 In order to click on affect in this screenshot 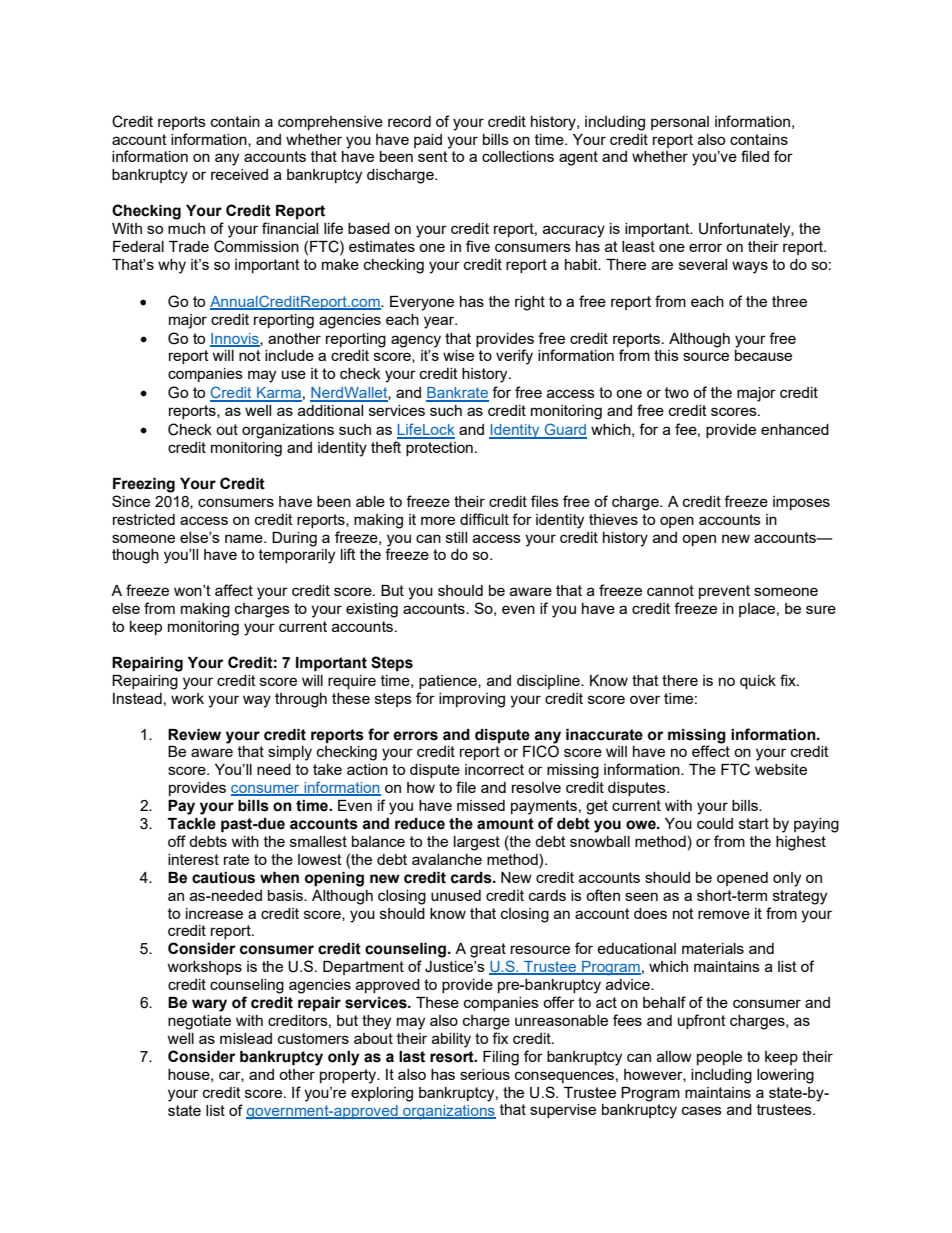, I will do `click(234, 590)`.
